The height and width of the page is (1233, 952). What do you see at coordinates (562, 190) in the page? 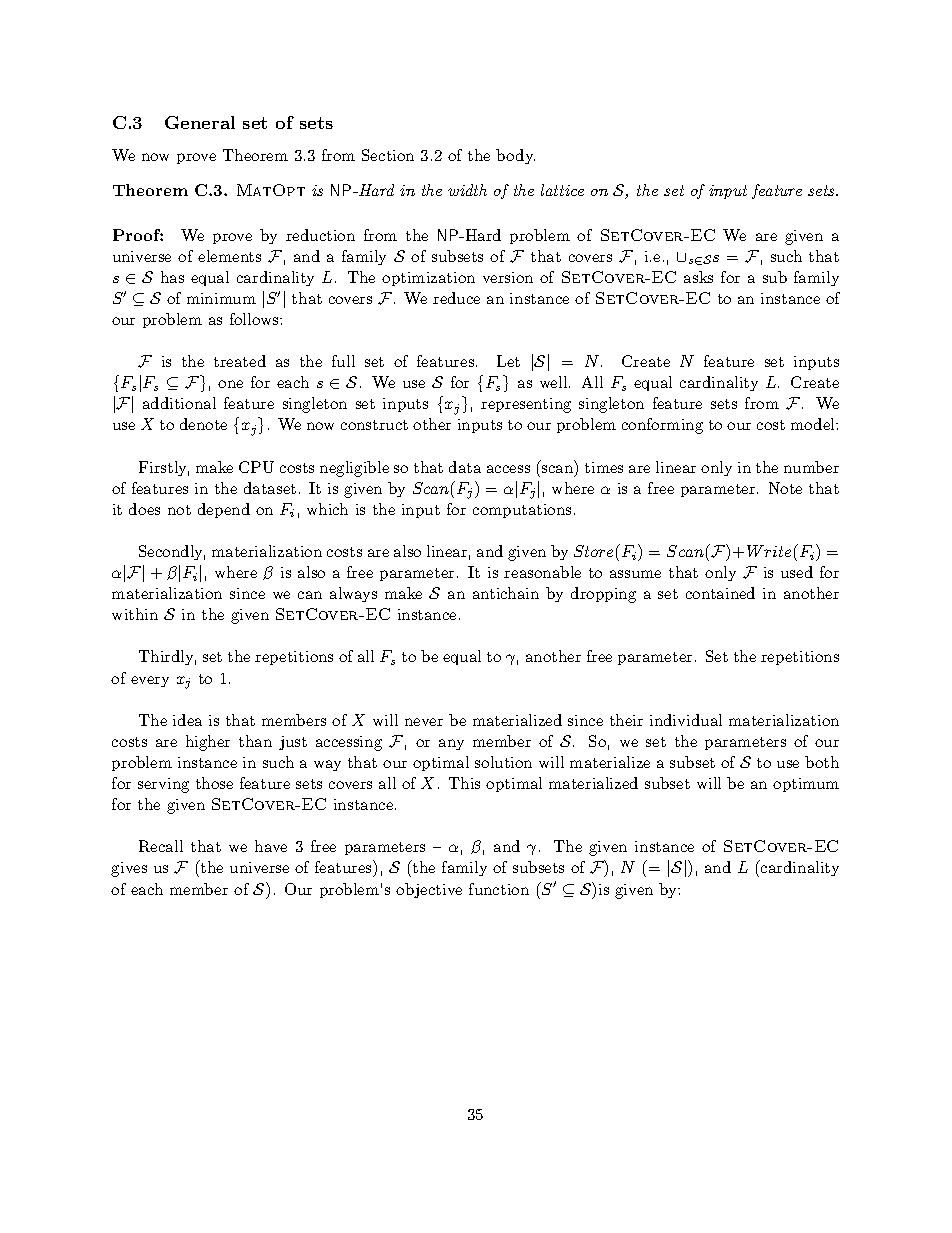
I see `lattice` at bounding box center [562, 190].
